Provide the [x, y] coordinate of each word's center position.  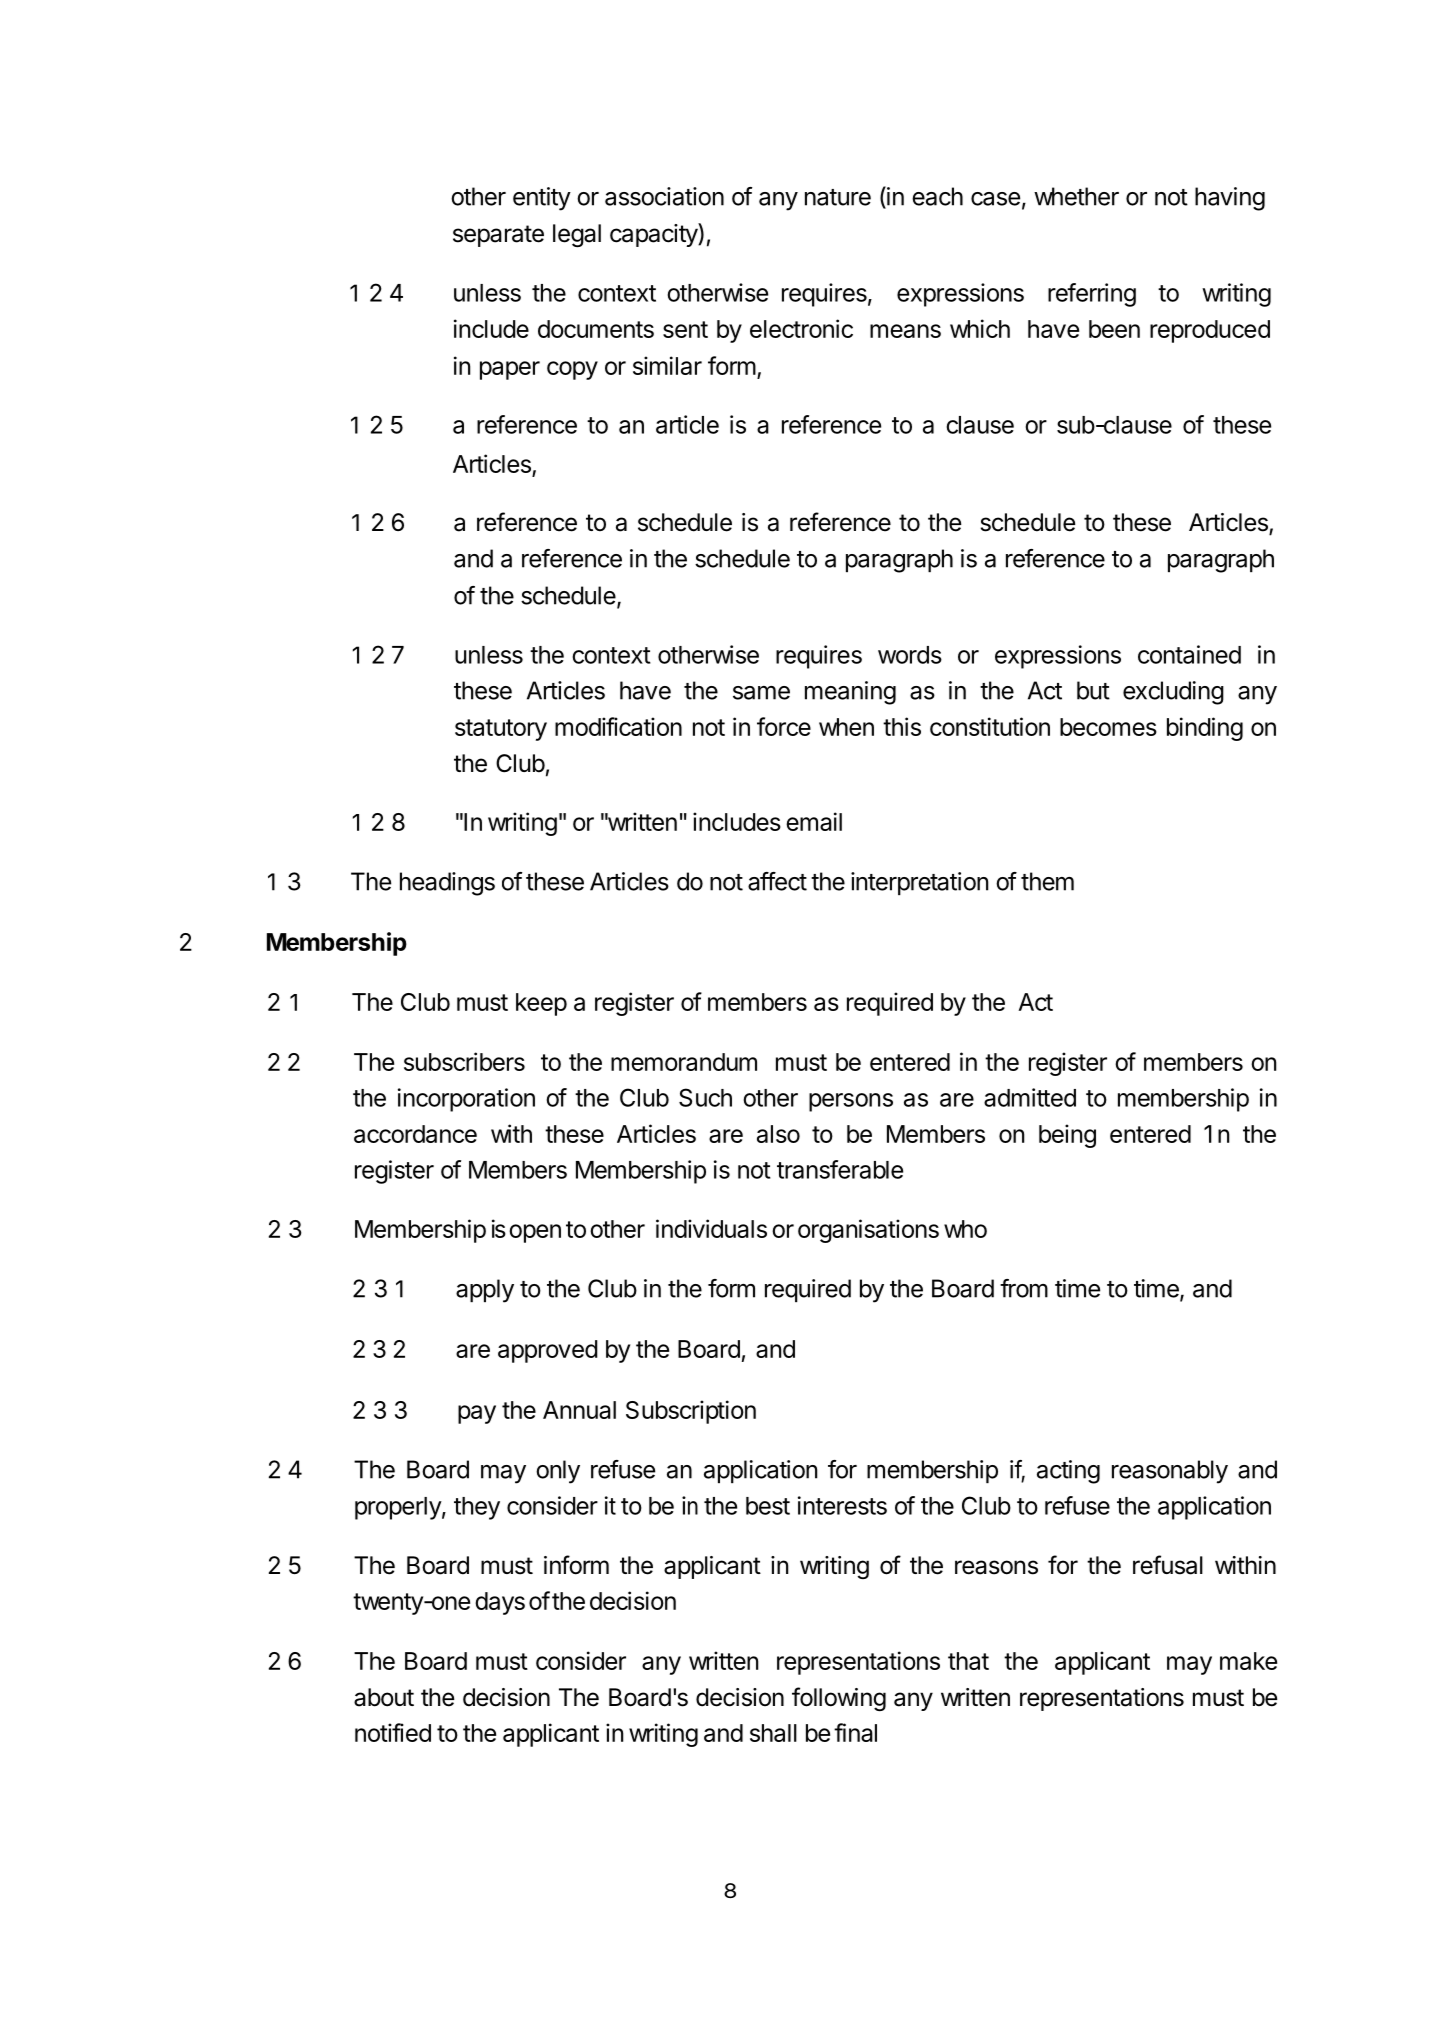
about [384, 1697]
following [839, 1699]
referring [1092, 295]
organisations [868, 1231]
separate [498, 236]
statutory [501, 730]
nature [838, 197]
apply [485, 1291]
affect [777, 881]
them [1047, 881]
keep [541, 1004]
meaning [850, 693]
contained [1189, 654]
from [1024, 1288]
